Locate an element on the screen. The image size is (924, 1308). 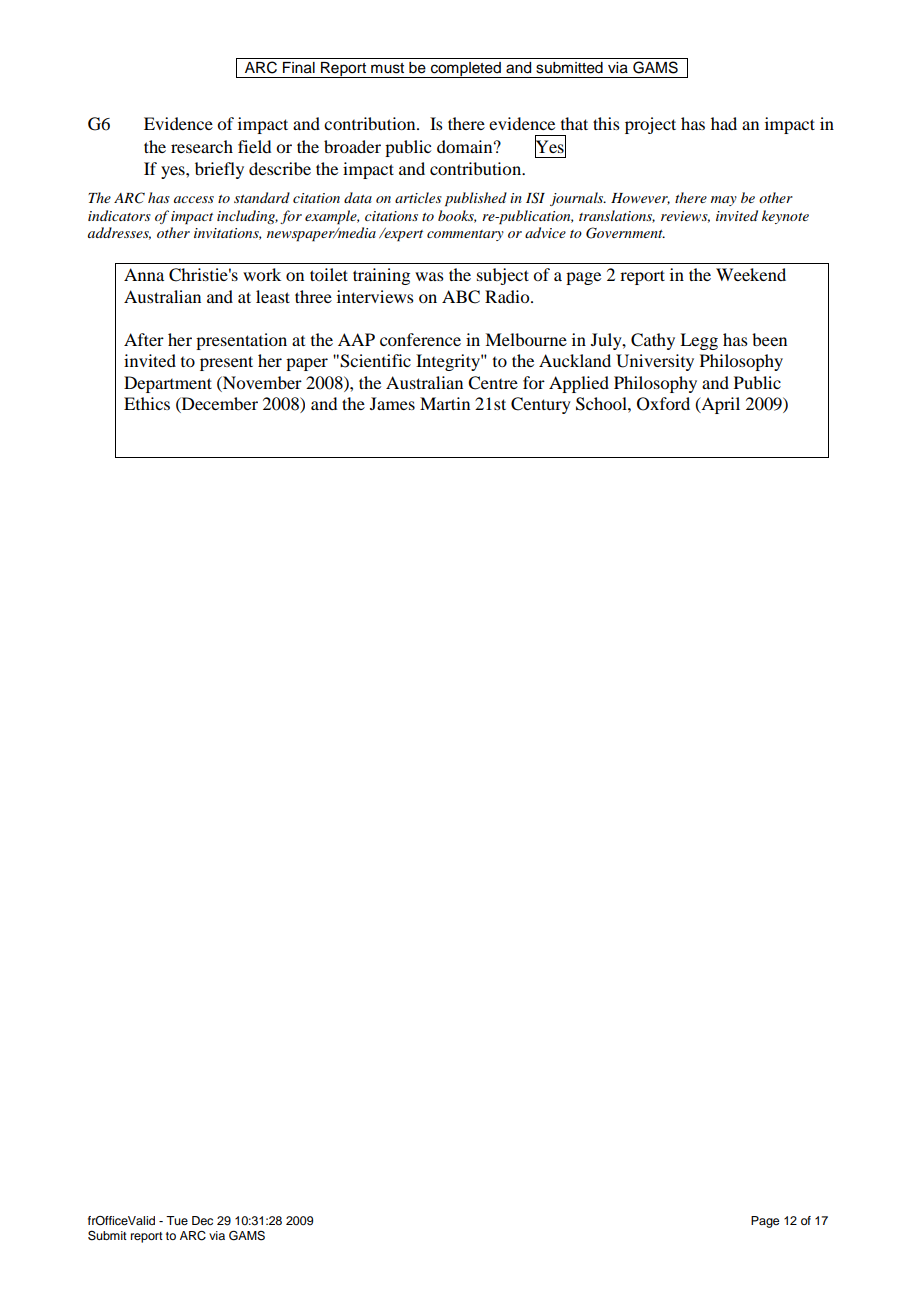
April is located at coordinates (719, 405).
